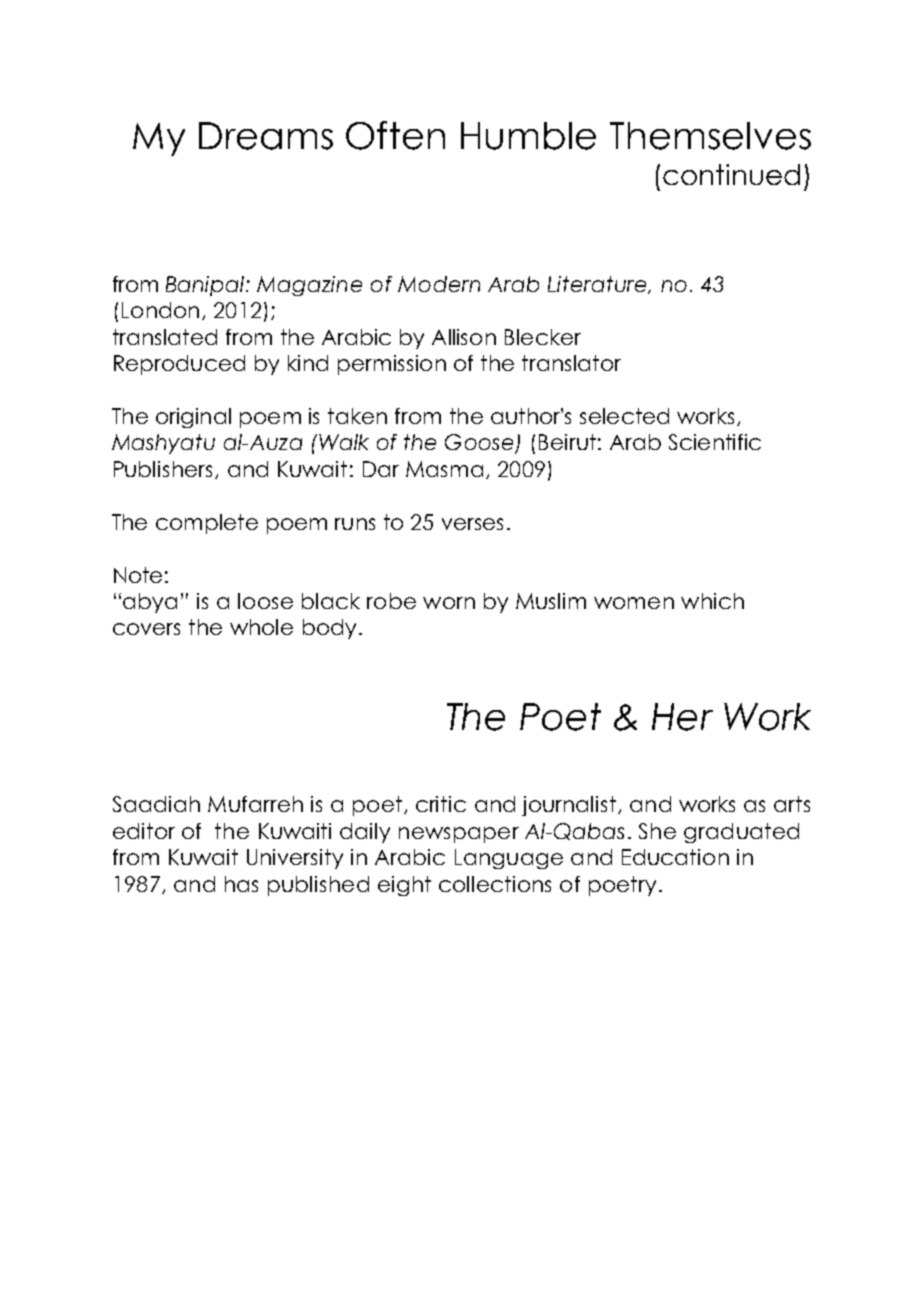 The image size is (924, 1308). What do you see at coordinates (675, 857) in the page?
I see `Education` at bounding box center [675, 857].
